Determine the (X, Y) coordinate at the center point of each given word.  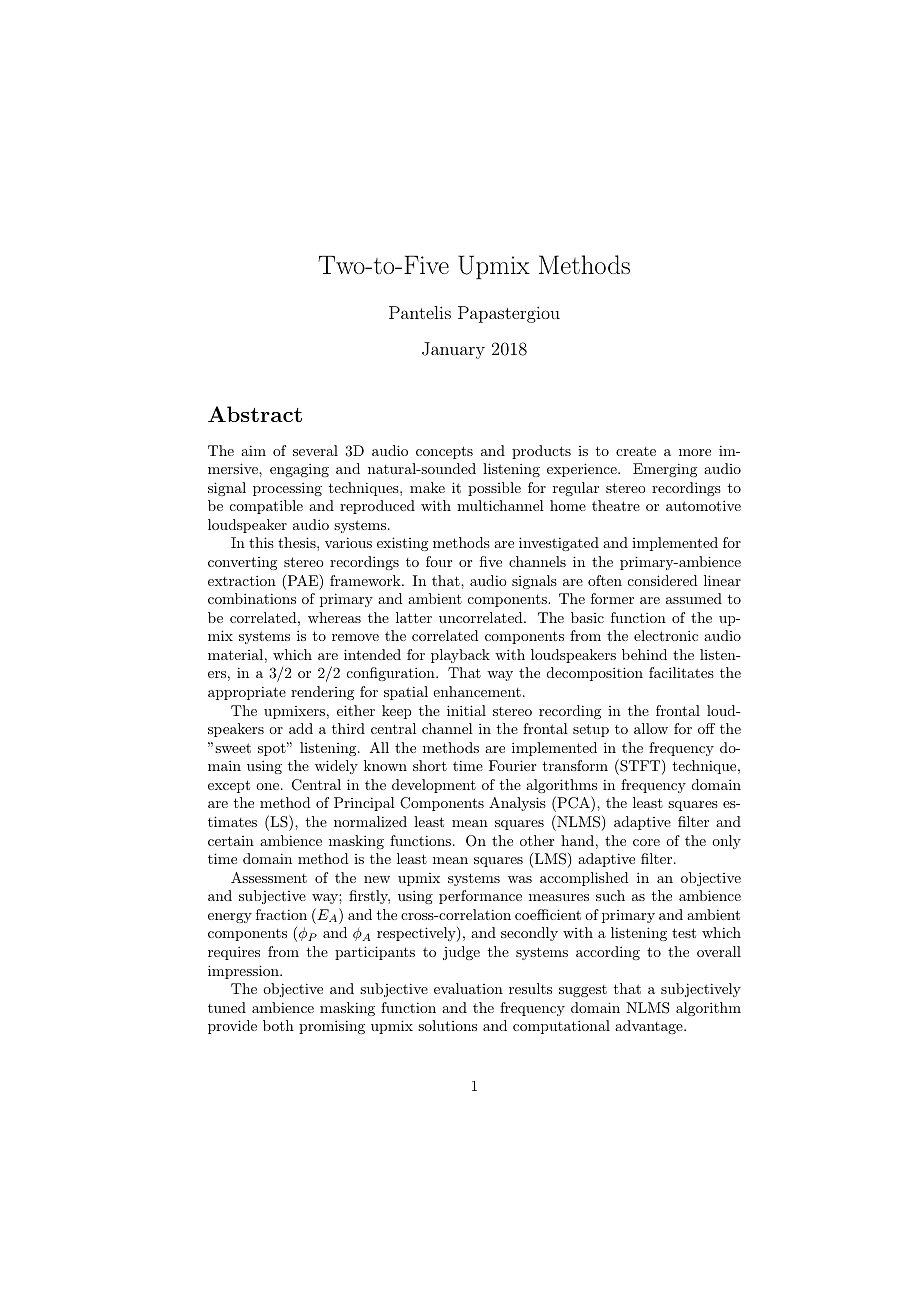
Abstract (255, 414)
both (278, 1025)
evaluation (468, 988)
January (453, 350)
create (636, 451)
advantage (650, 1027)
